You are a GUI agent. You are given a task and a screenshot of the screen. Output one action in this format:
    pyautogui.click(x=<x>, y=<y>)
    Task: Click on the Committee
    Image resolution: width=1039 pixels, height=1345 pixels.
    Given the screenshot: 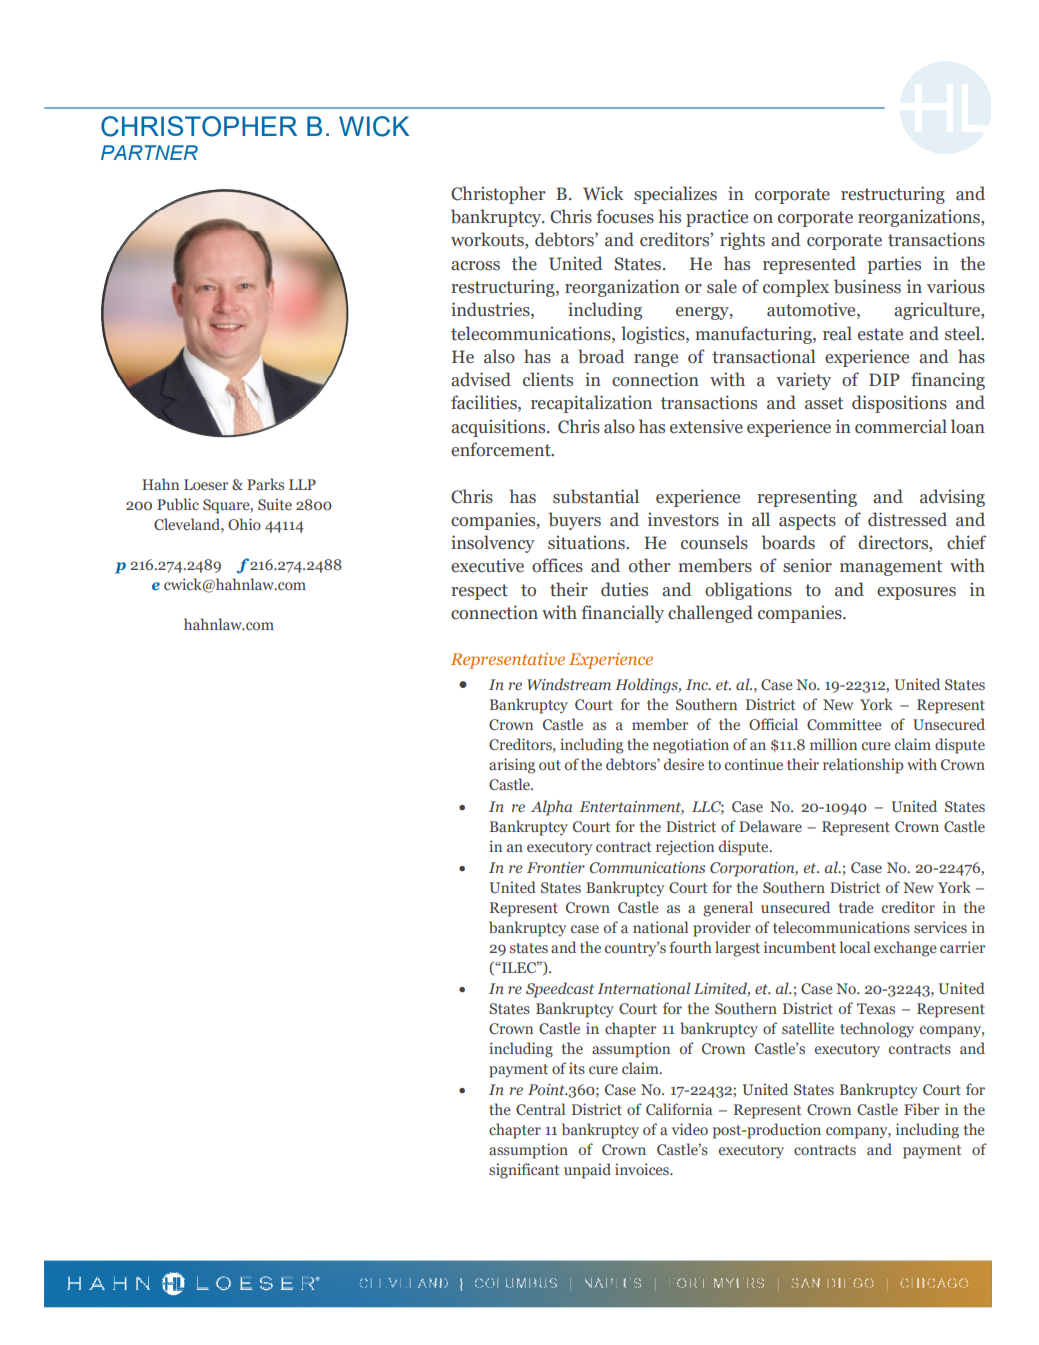 What is the action you would take?
    pyautogui.click(x=844, y=724)
